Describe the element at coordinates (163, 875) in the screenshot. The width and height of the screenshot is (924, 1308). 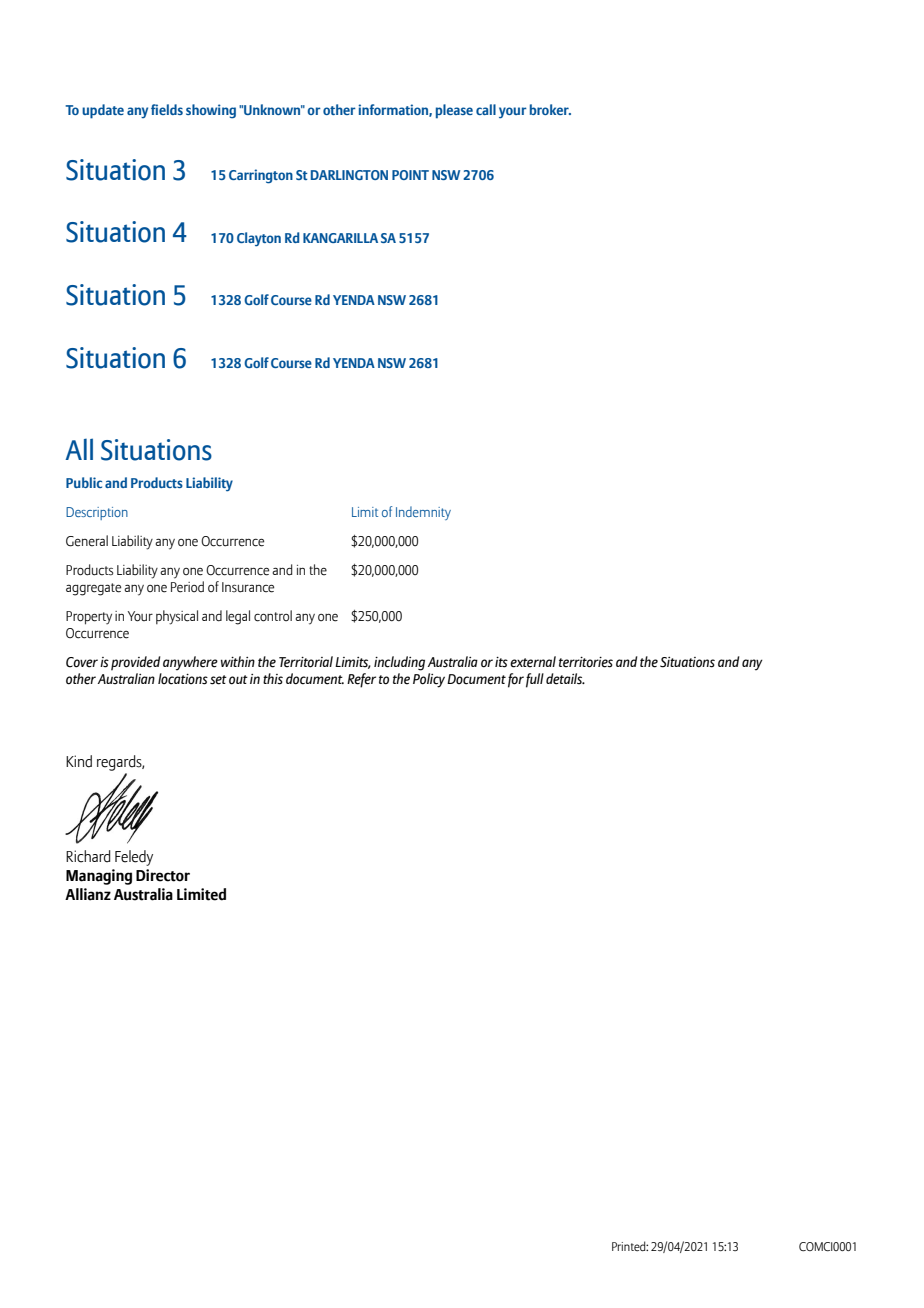
I see `Director` at that location.
